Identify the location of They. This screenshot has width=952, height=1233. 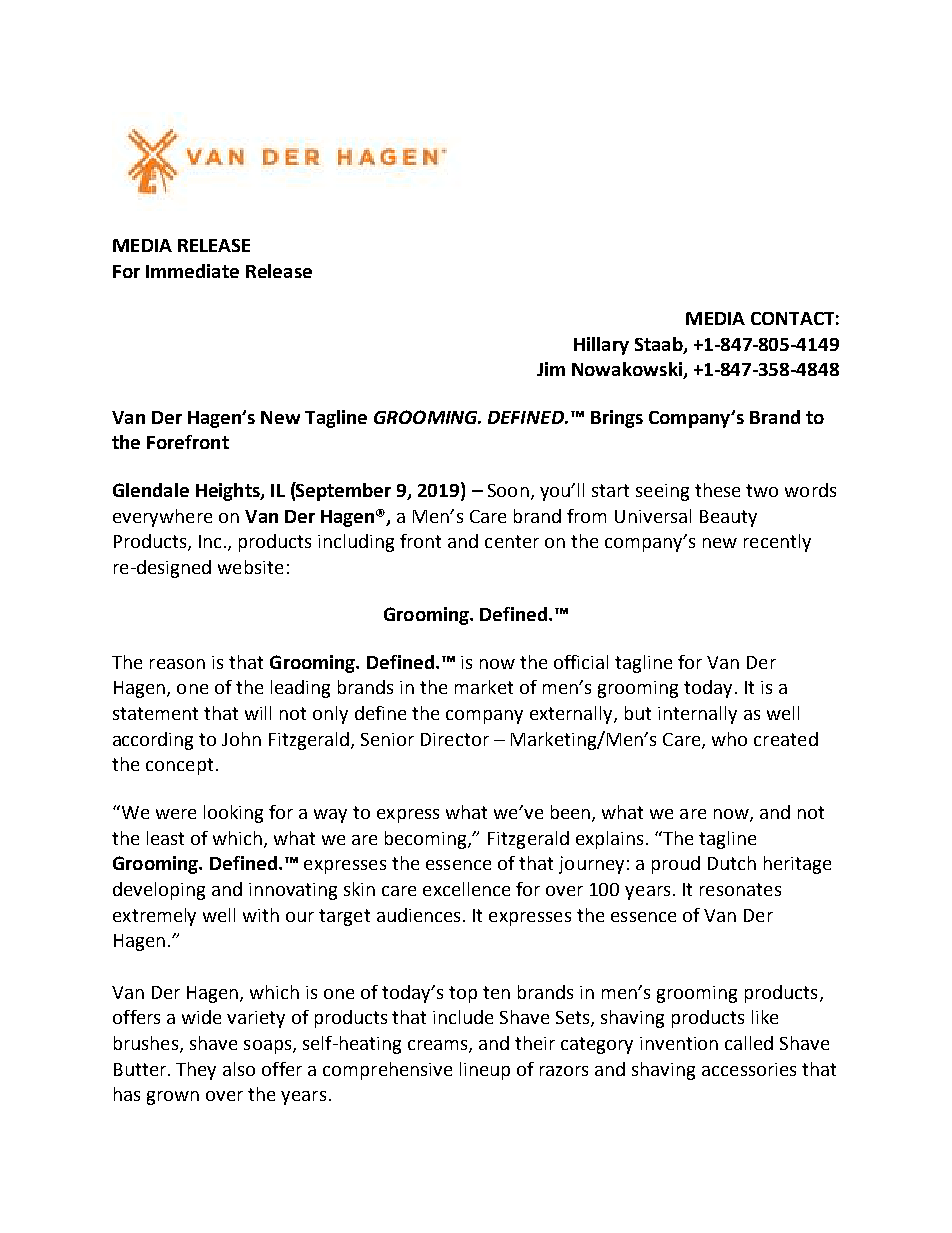
(196, 1071).
